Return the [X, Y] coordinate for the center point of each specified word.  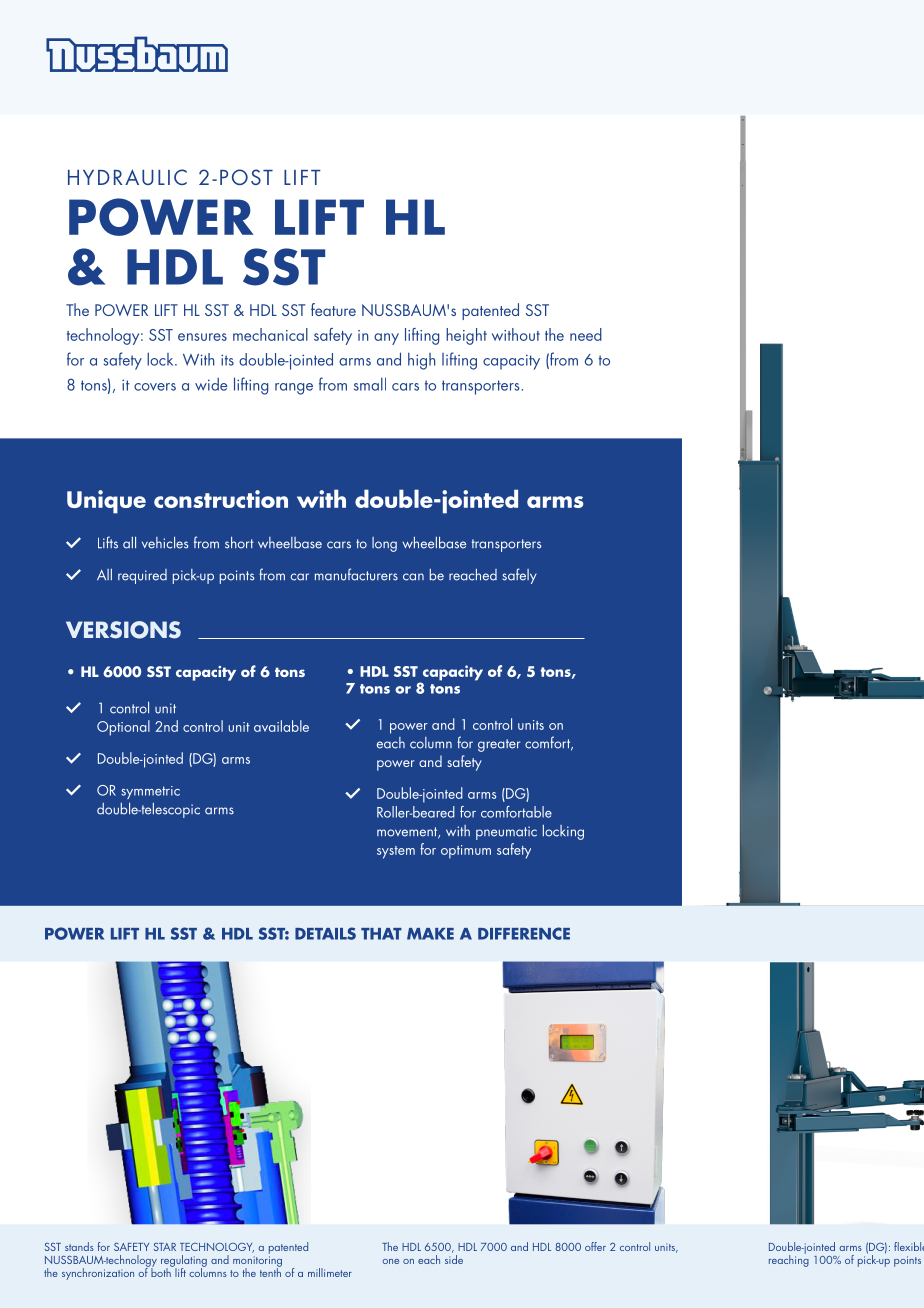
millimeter [330, 1272]
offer [595, 1246]
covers [155, 387]
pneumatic [506, 833]
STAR [165, 1247]
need [586, 334]
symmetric [150, 792]
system [396, 852]
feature [333, 309]
